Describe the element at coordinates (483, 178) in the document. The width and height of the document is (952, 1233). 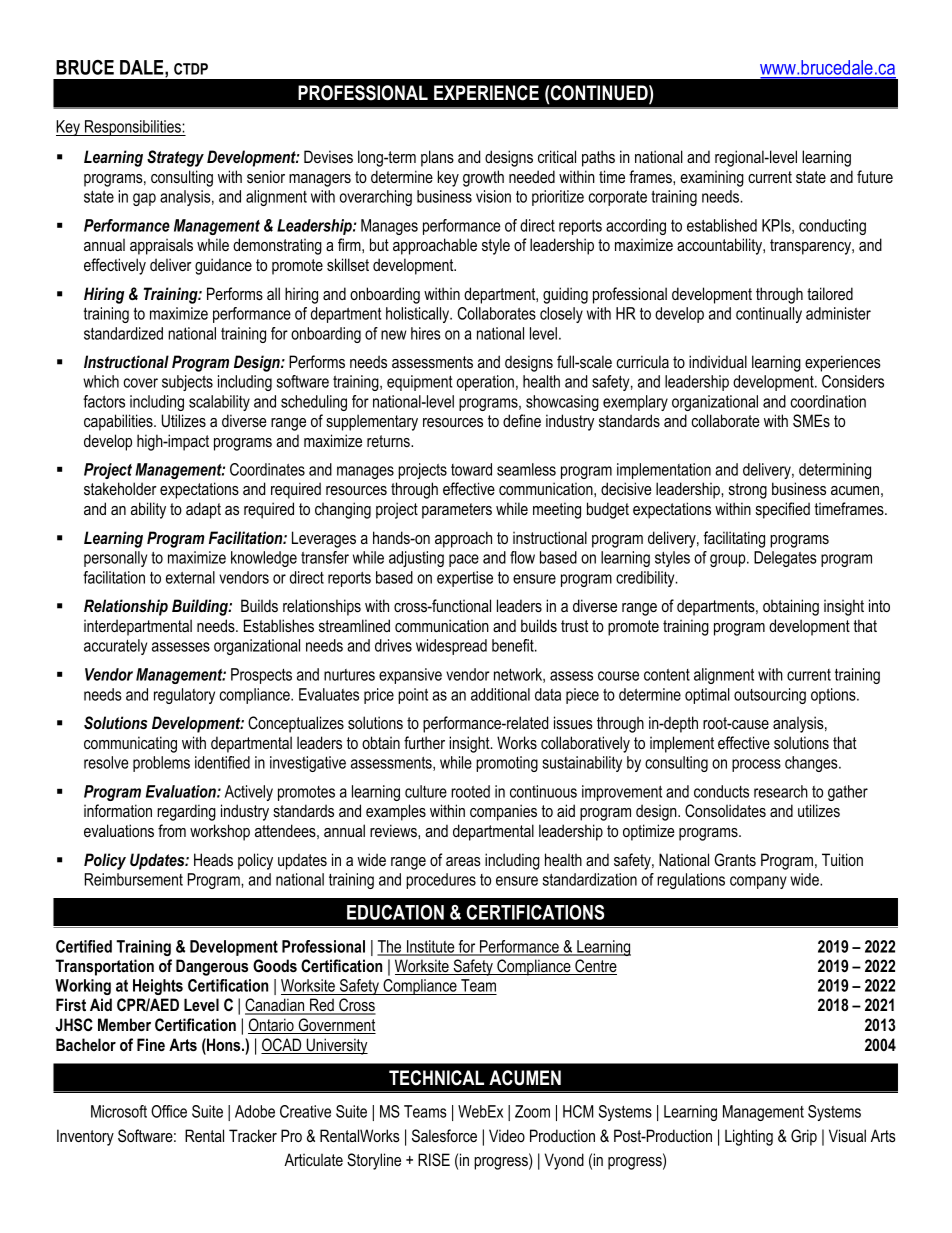
I see `growth` at that location.
